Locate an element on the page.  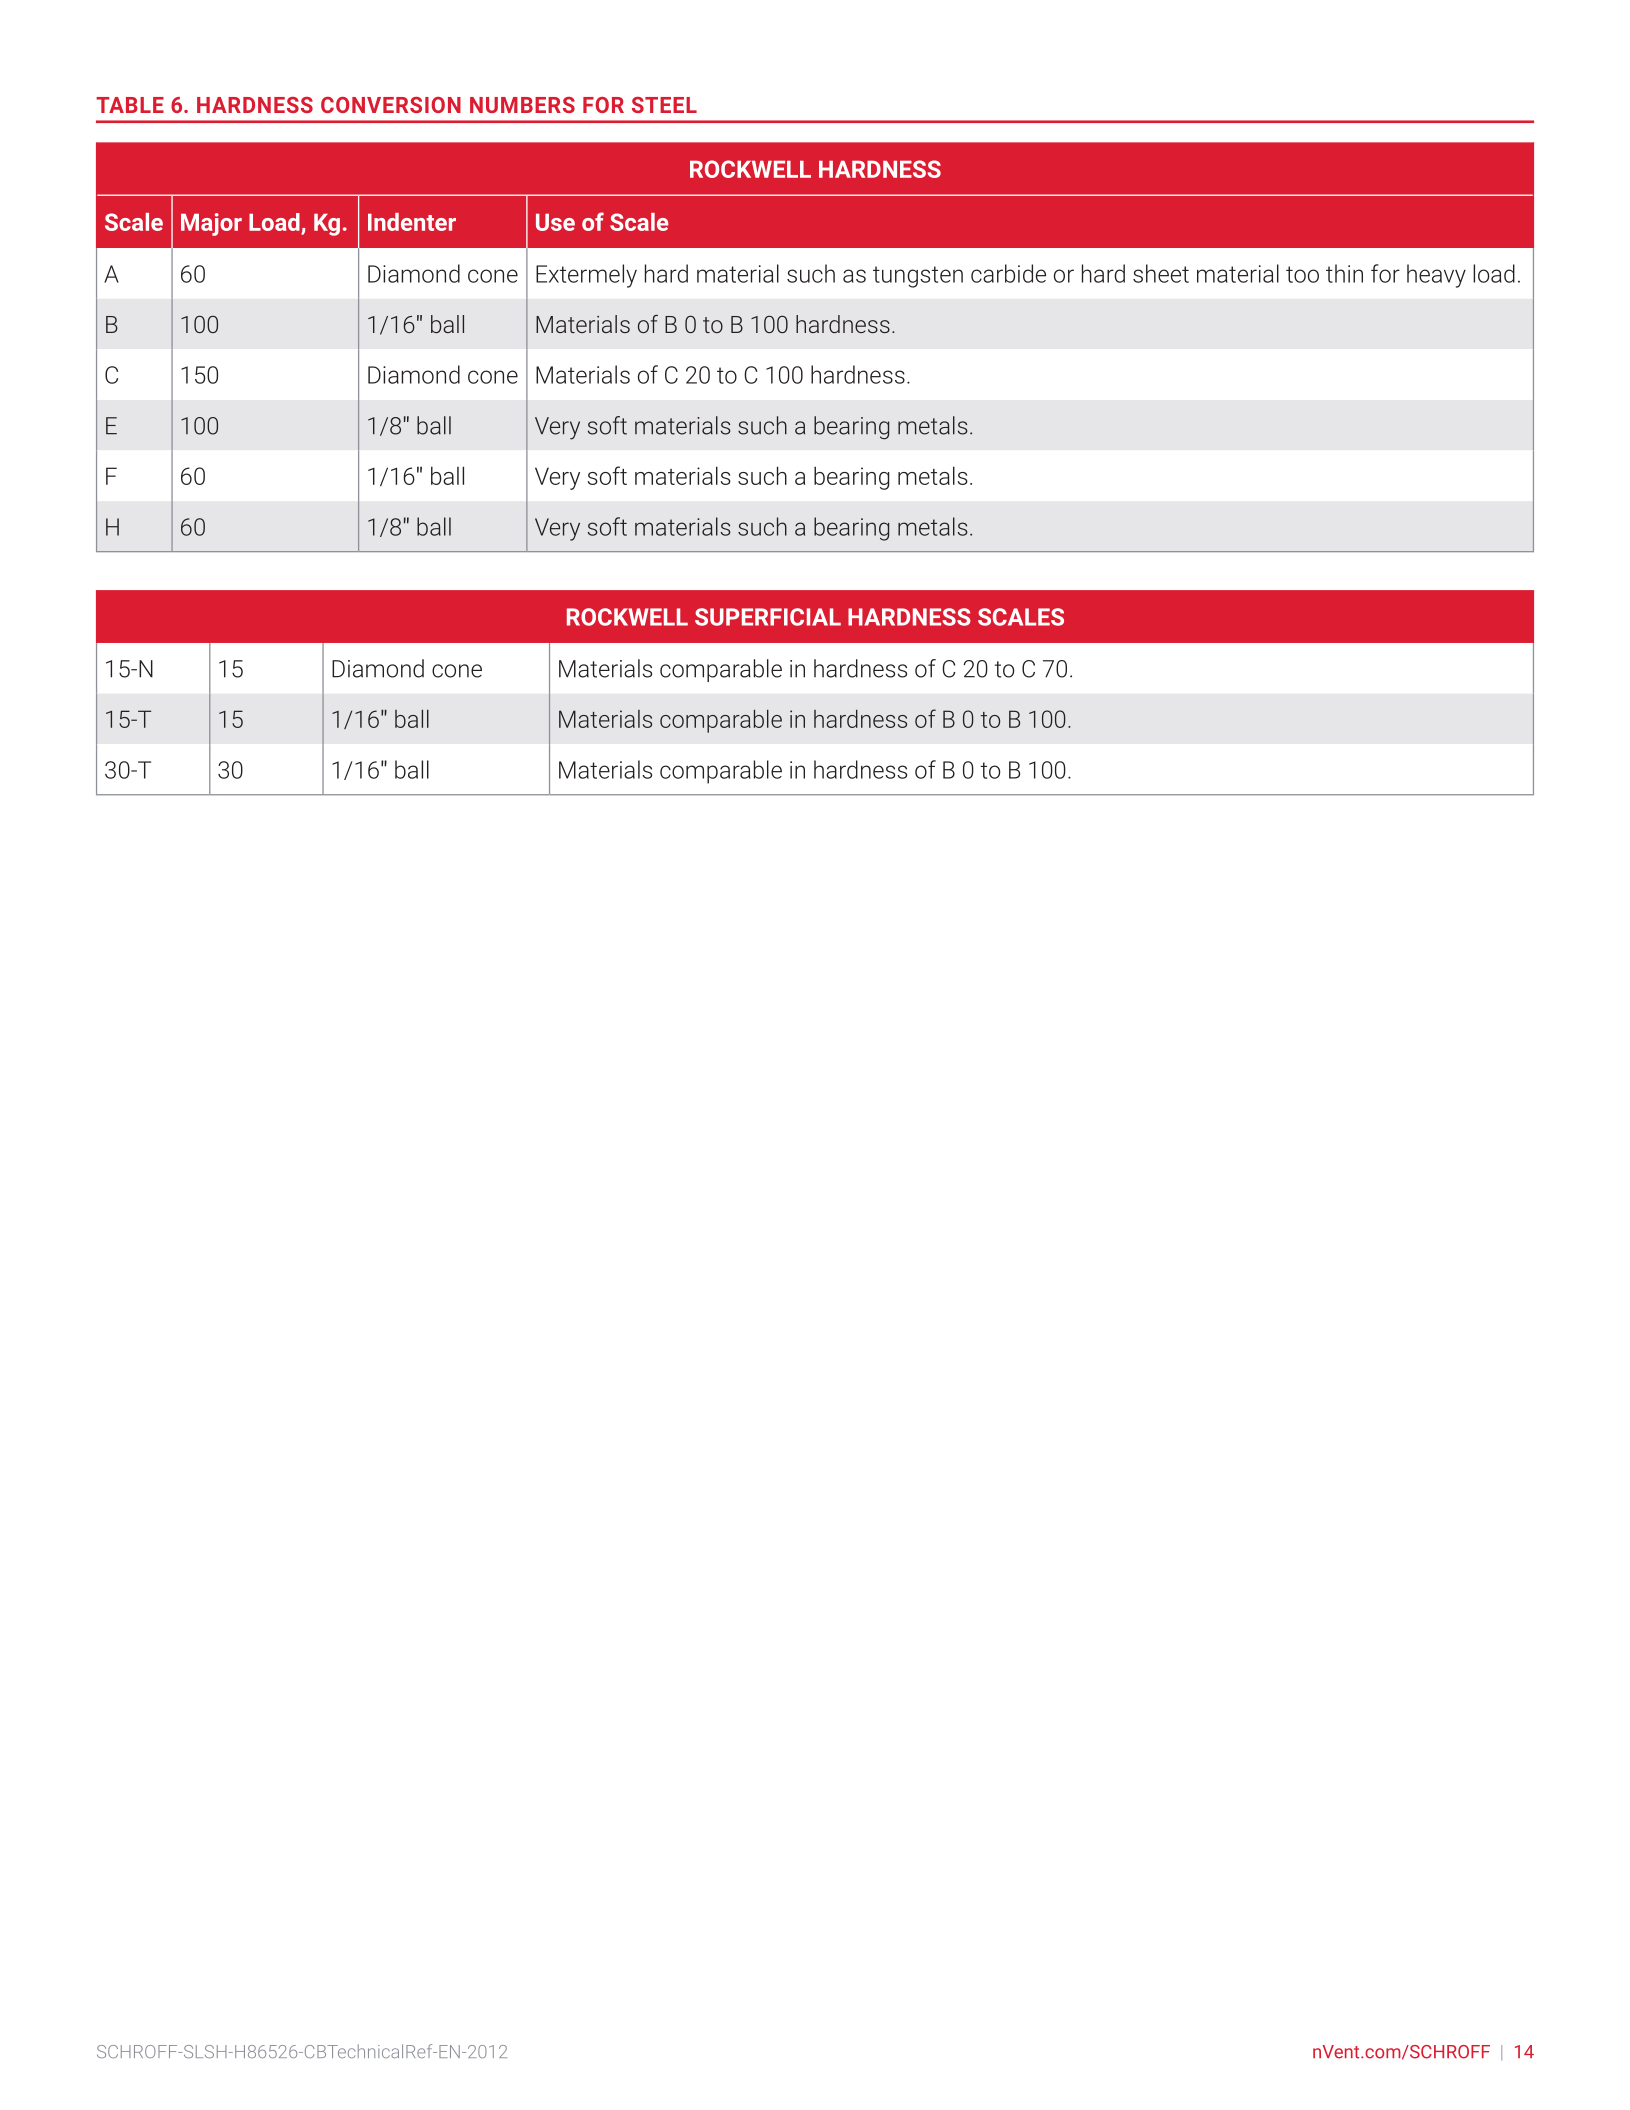
sheet is located at coordinates (1161, 273).
